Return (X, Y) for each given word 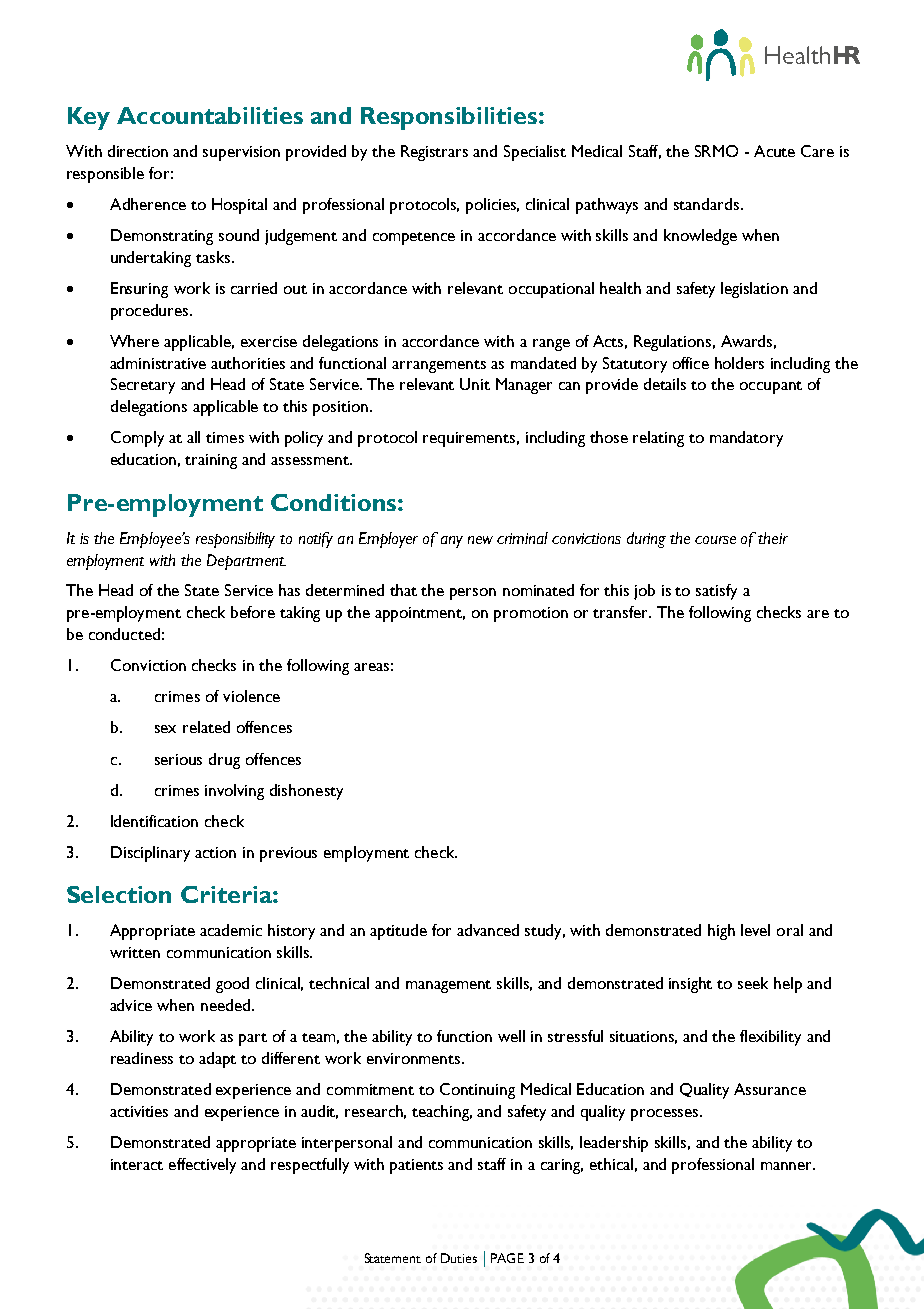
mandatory (746, 439)
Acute (774, 151)
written (135, 952)
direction (138, 151)
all (193, 437)
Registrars (434, 153)
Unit (475, 384)
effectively (202, 1166)
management (448, 986)
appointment (420, 614)
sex (165, 729)
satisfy (716, 592)
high (721, 932)
